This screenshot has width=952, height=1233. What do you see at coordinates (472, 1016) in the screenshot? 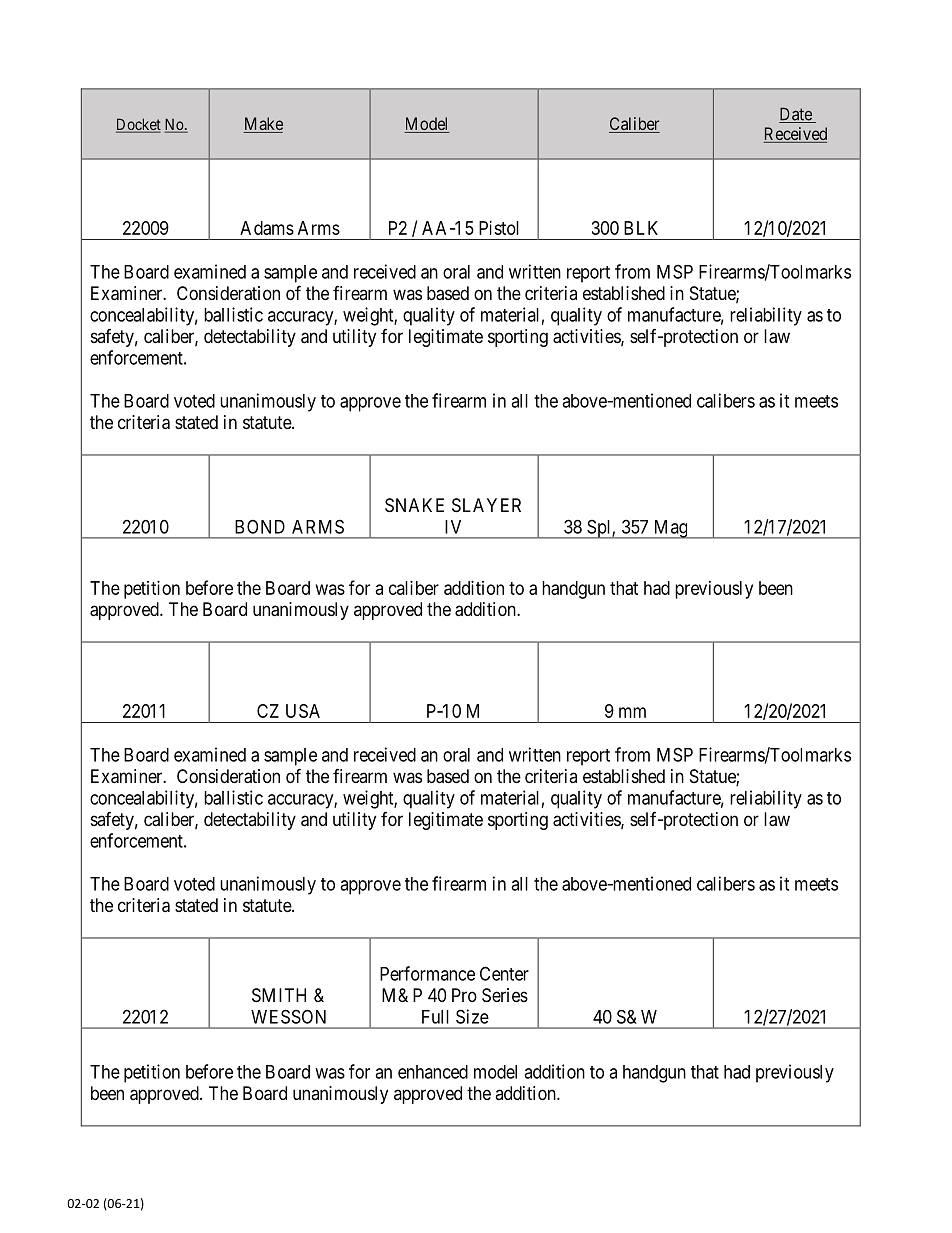
I see `Size` at bounding box center [472, 1016].
